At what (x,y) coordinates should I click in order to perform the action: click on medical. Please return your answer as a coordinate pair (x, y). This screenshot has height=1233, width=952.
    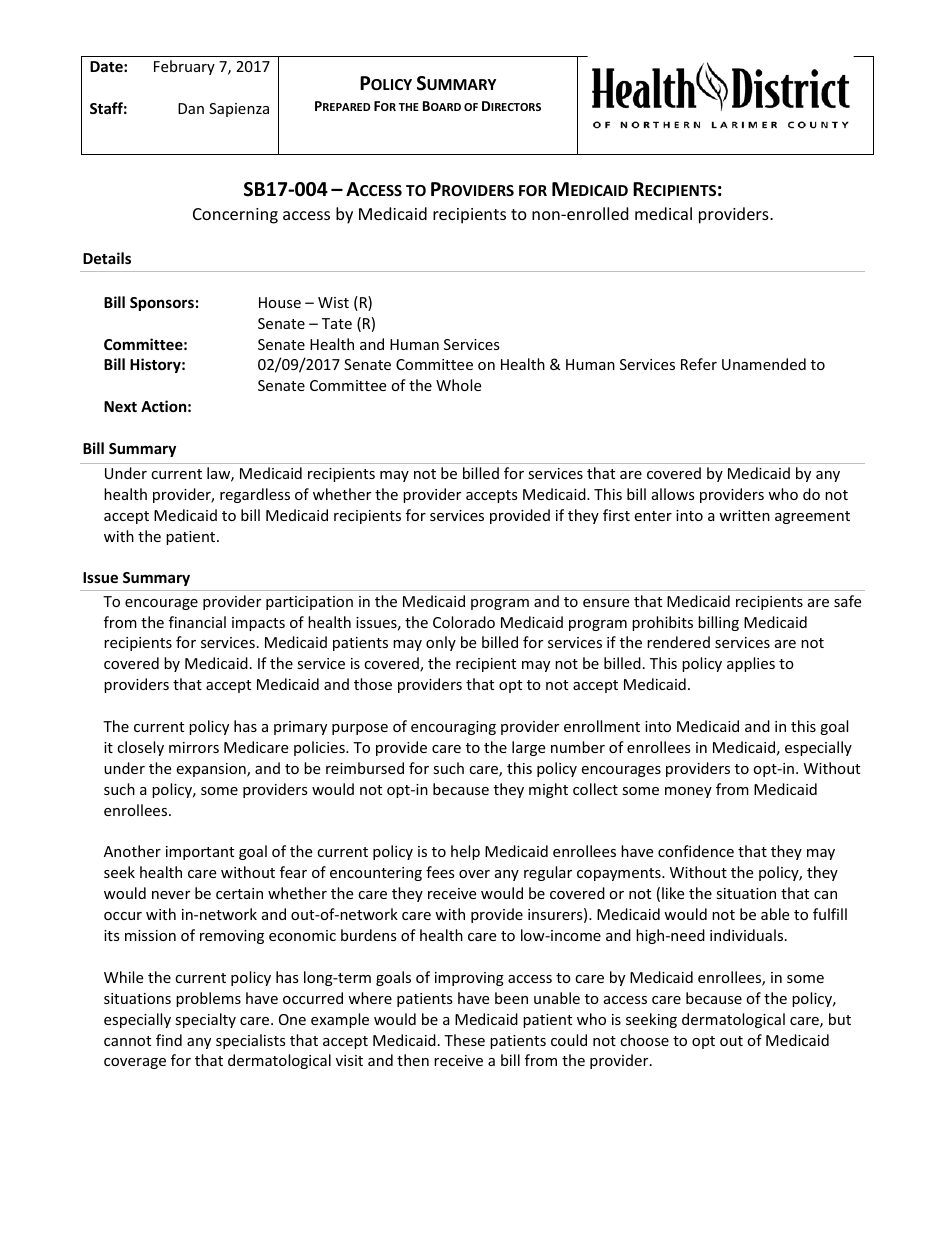
    Looking at the image, I should click on (663, 213).
